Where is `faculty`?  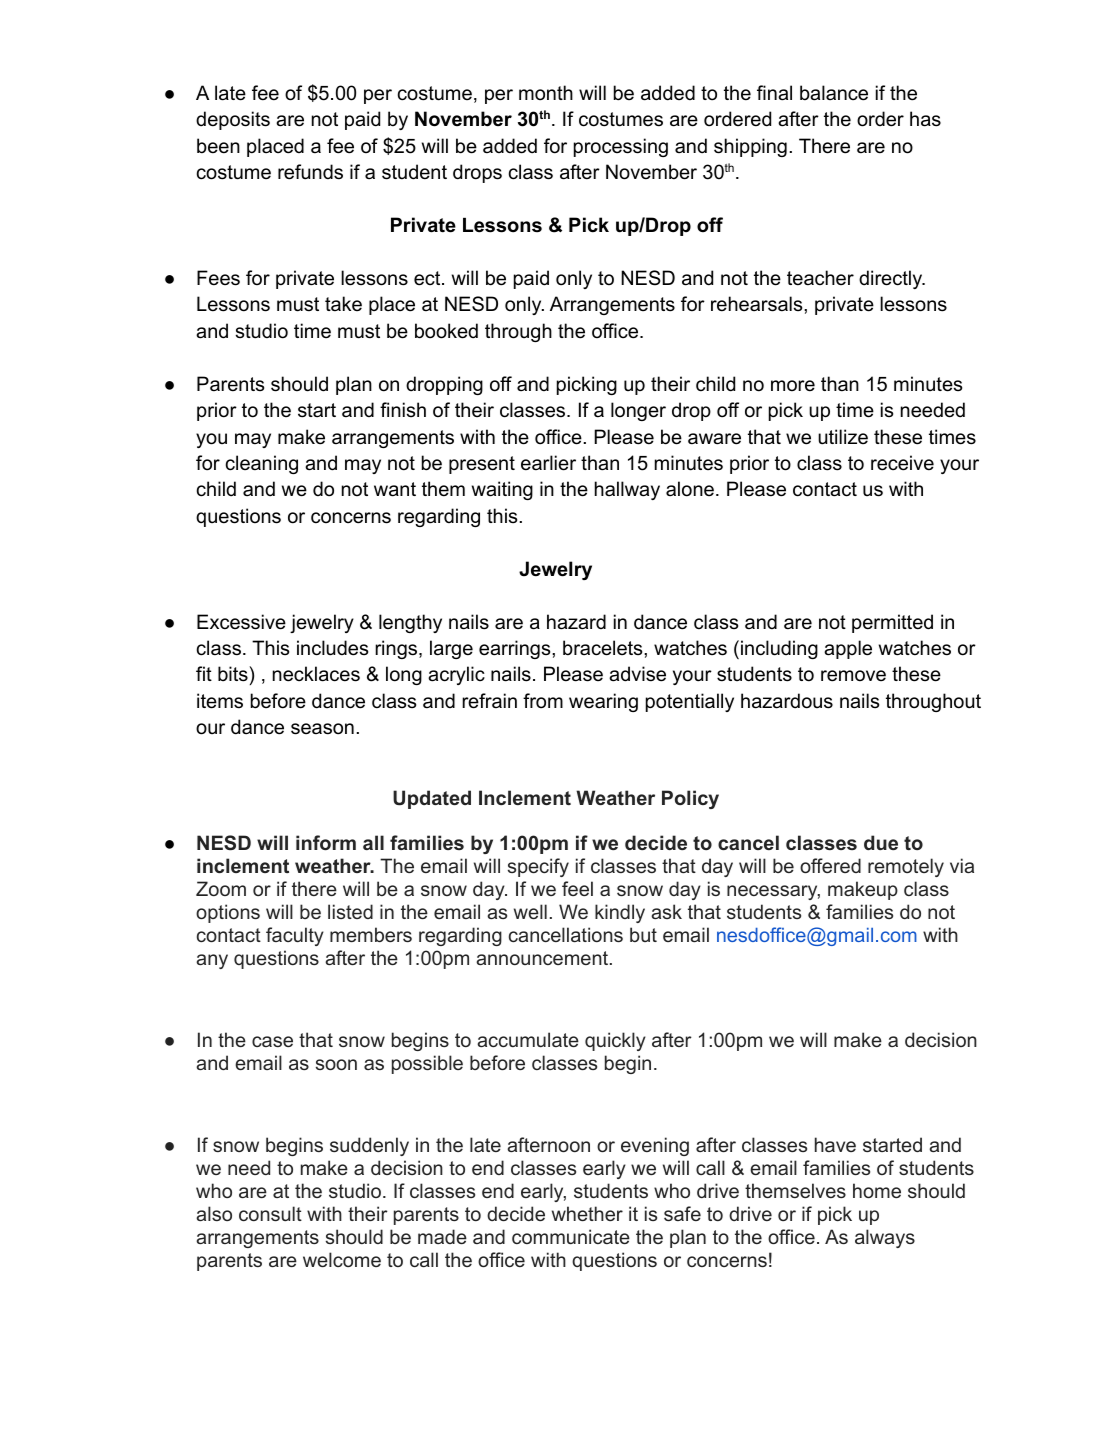 faculty is located at coordinates (295, 936).
